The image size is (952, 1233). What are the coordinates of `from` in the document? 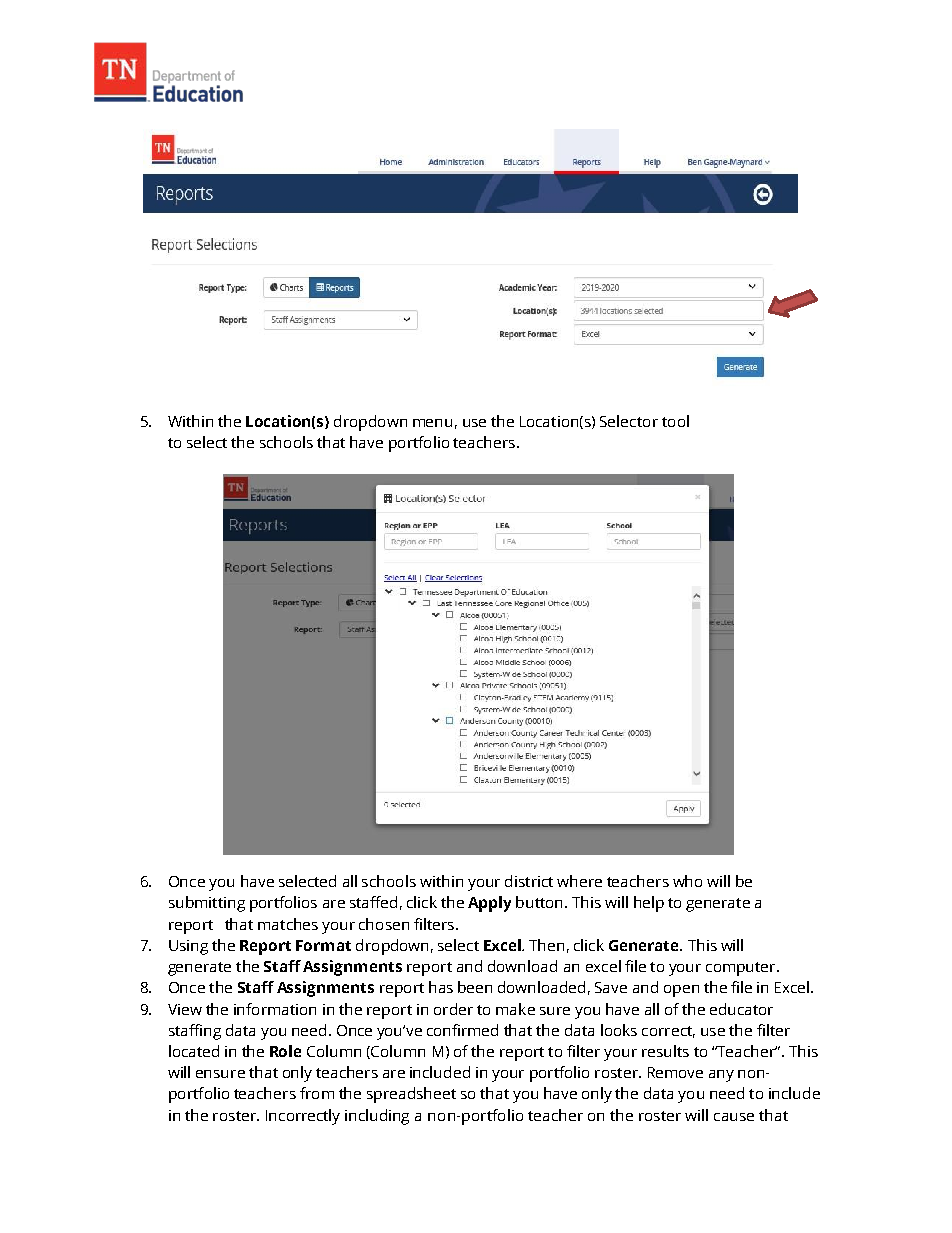 It's located at (317, 1093).
